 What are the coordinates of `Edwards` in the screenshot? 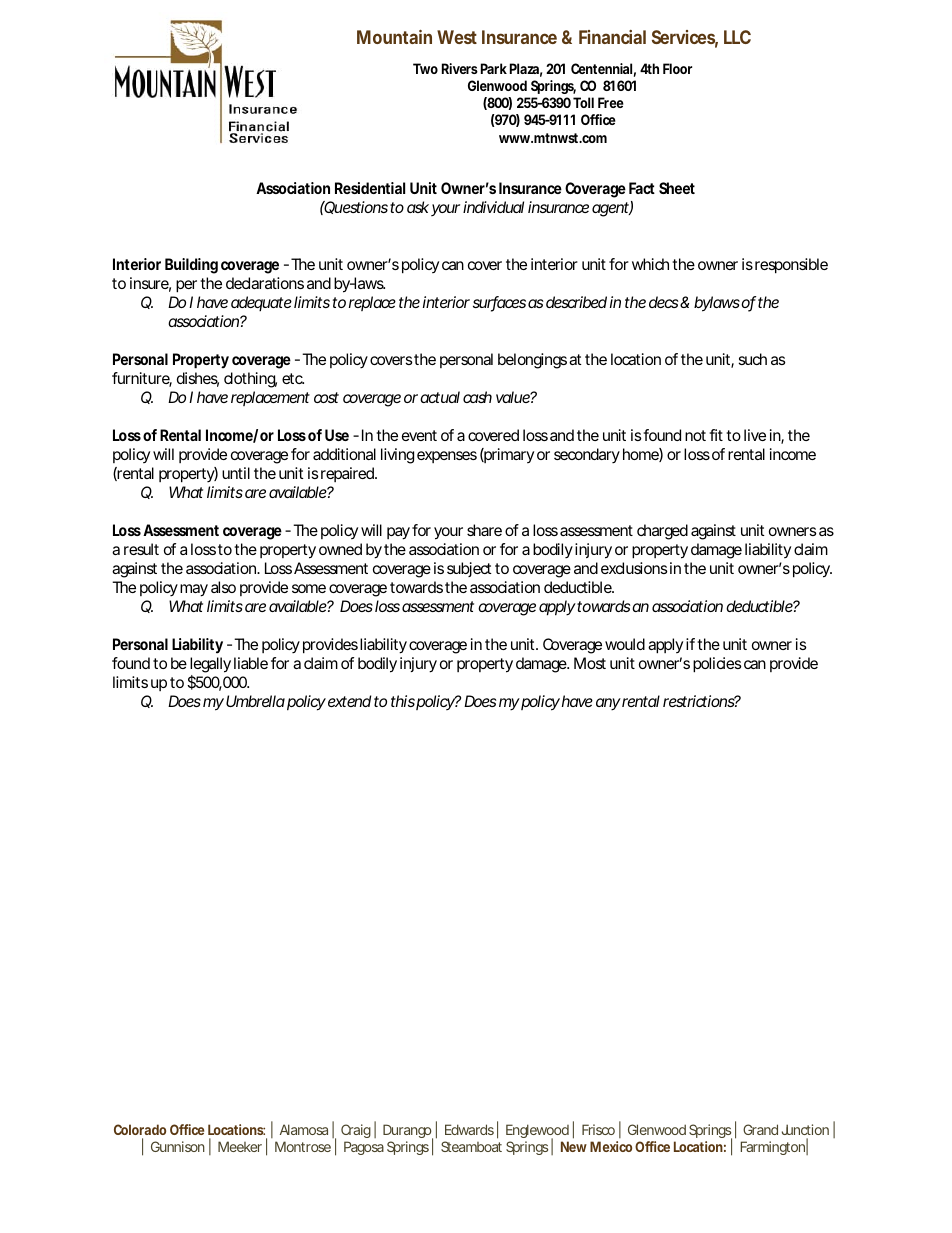 It's located at (469, 1129).
